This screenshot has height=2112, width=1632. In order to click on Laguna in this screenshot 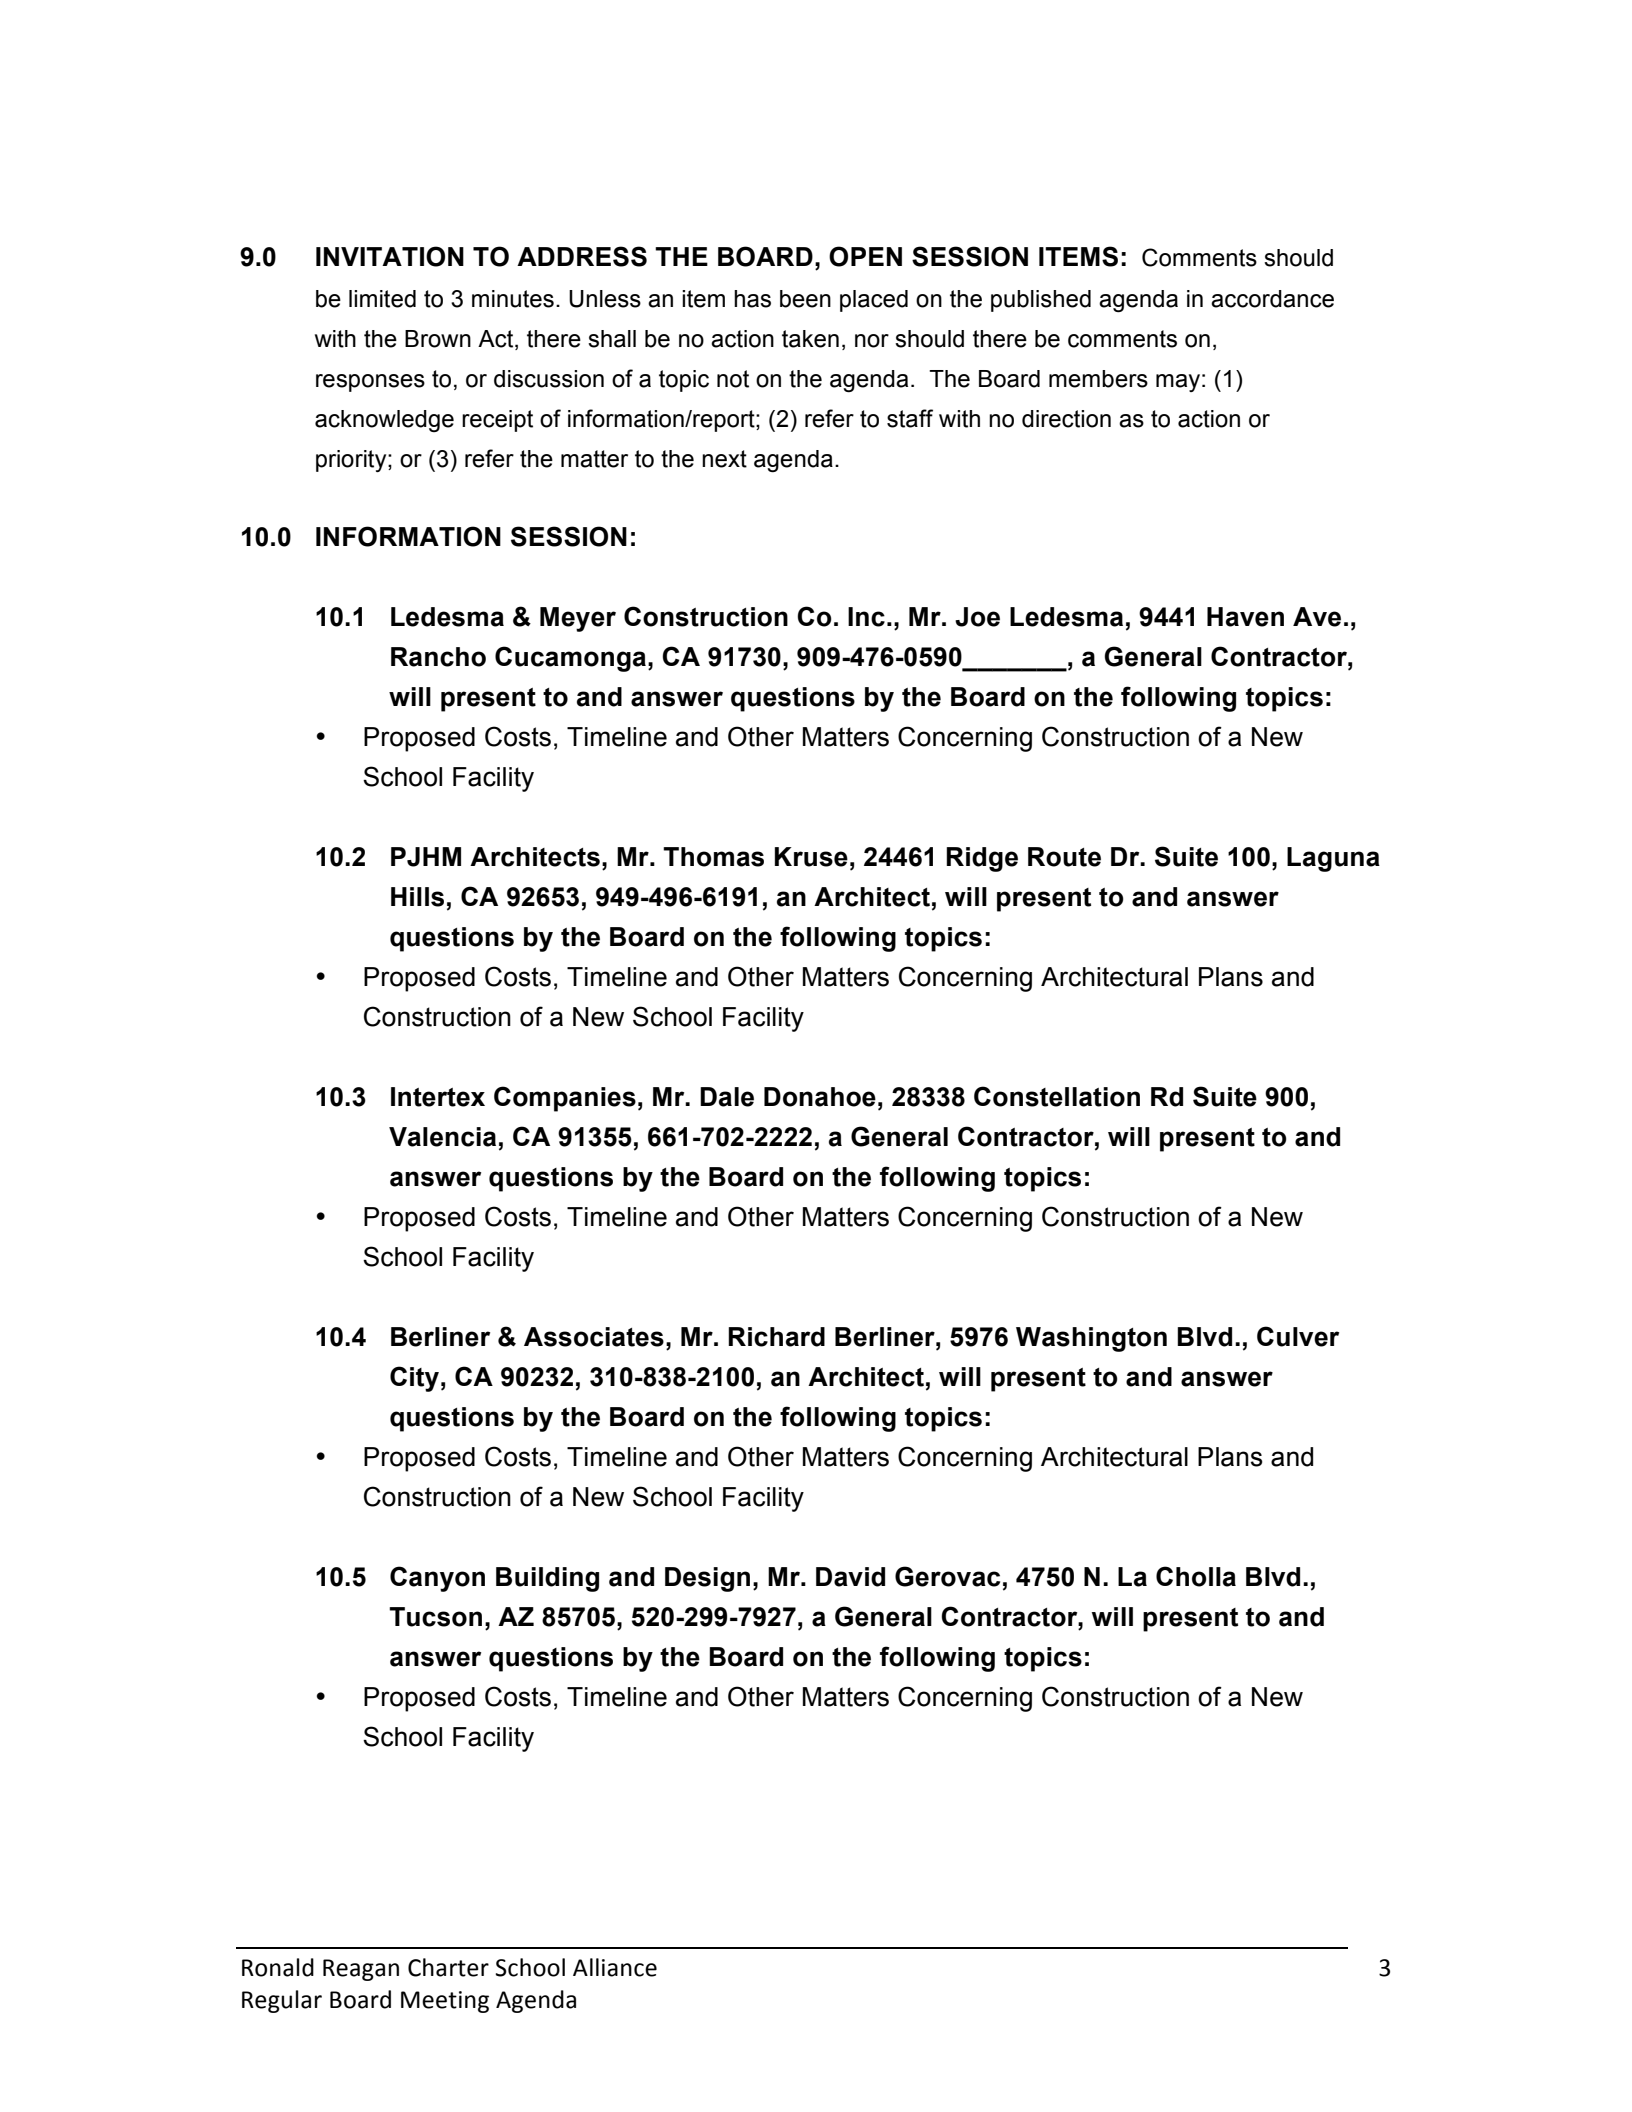, I will do `click(1333, 859)`.
